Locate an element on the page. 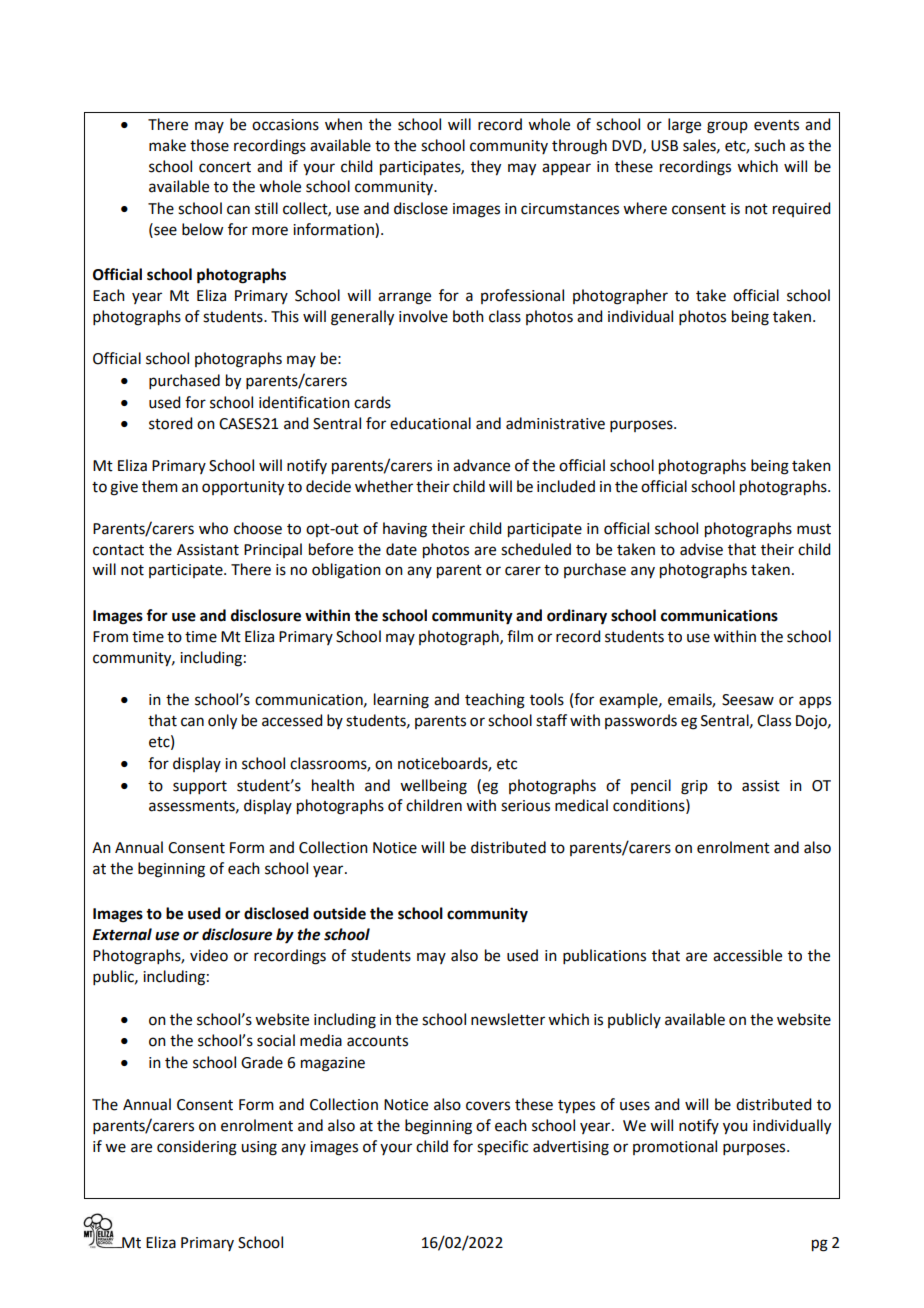 The image size is (924, 1308). group is located at coordinates (727, 127).
